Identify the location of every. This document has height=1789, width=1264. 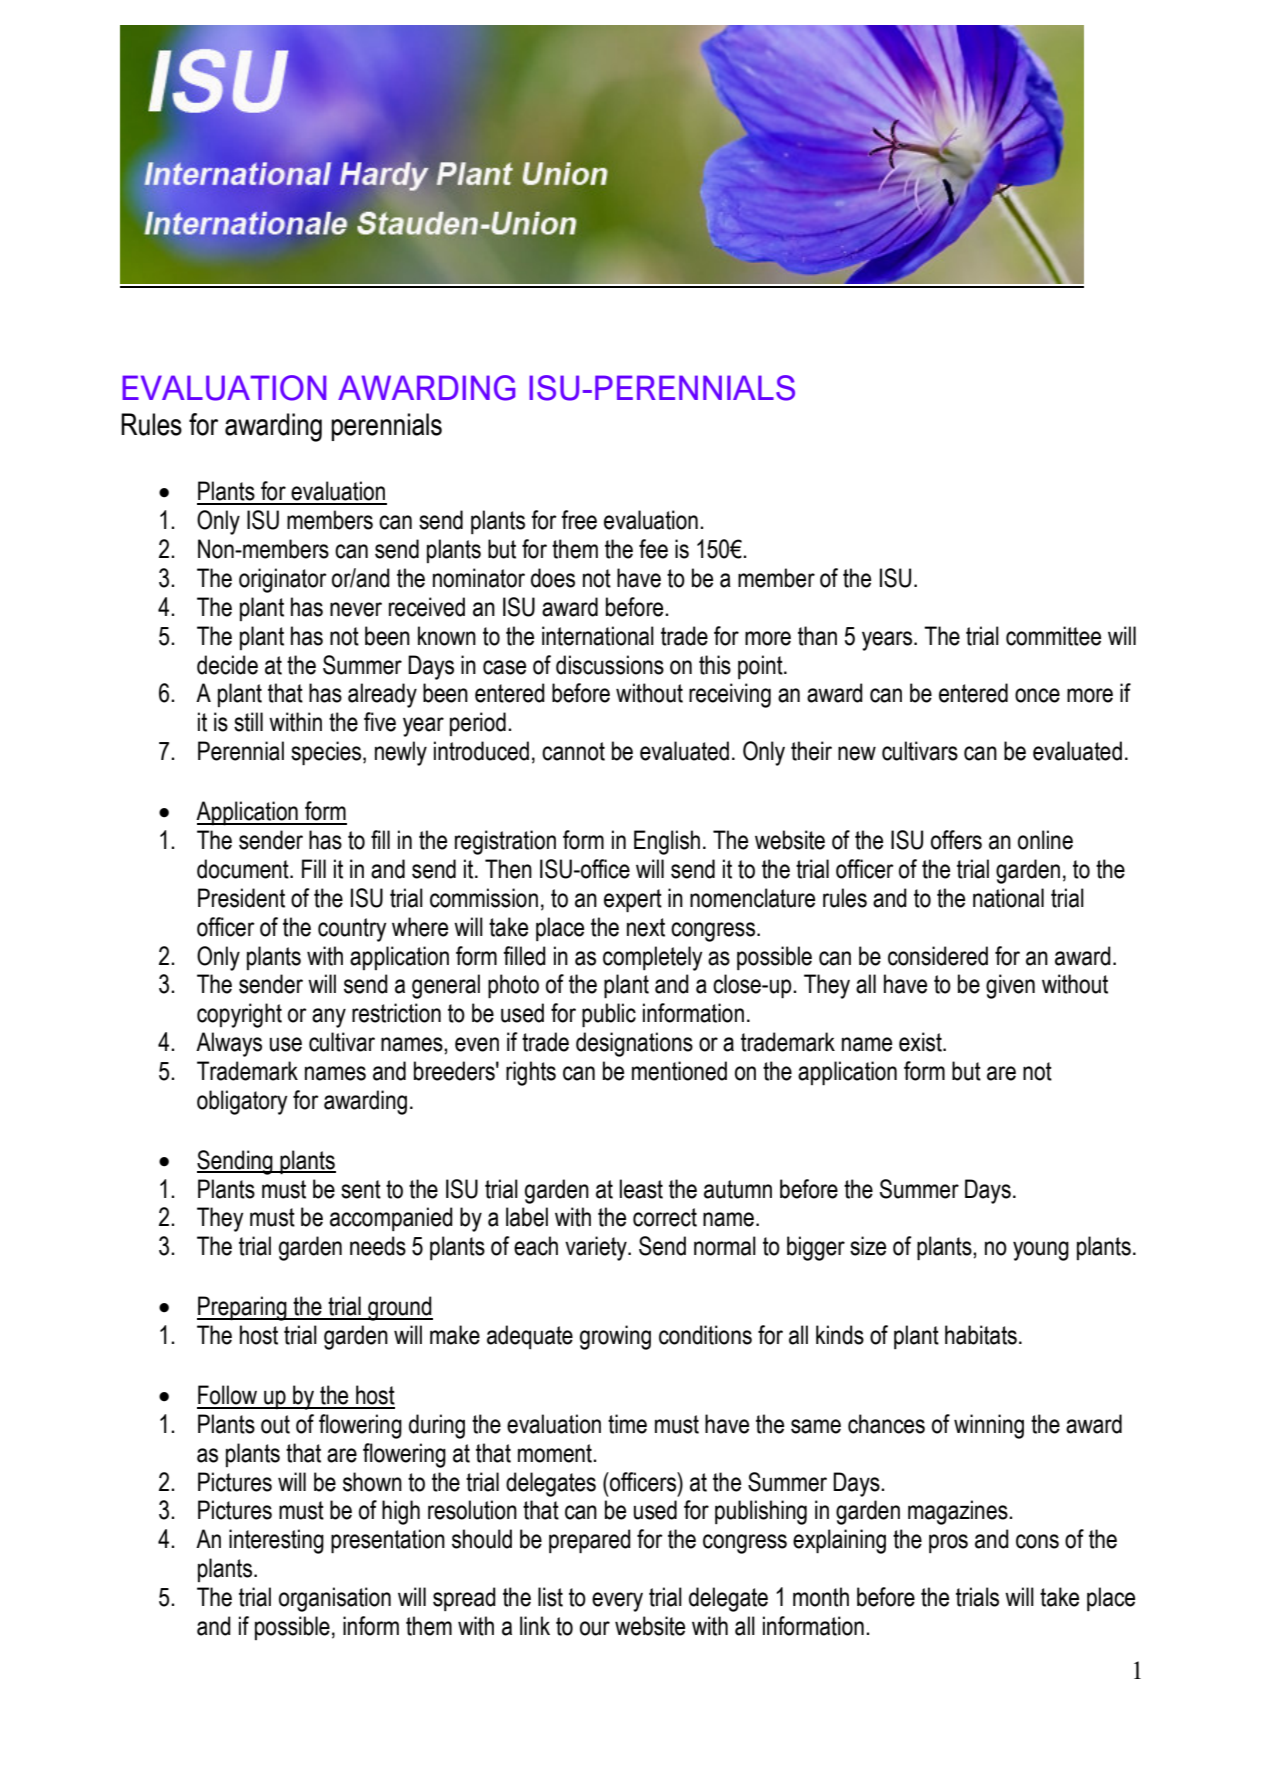
(617, 1602).
